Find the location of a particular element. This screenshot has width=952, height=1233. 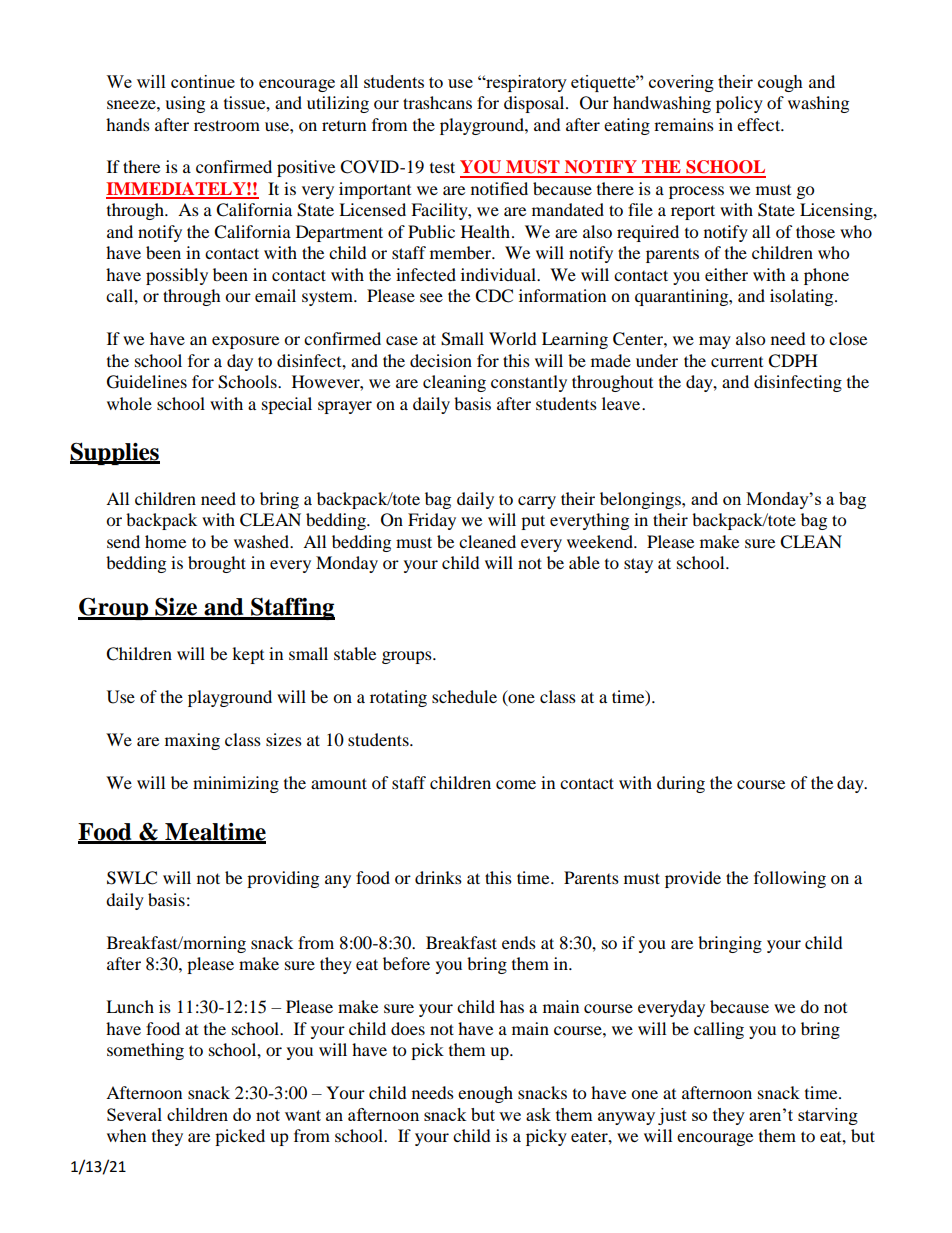

Guidelines is located at coordinates (147, 382).
